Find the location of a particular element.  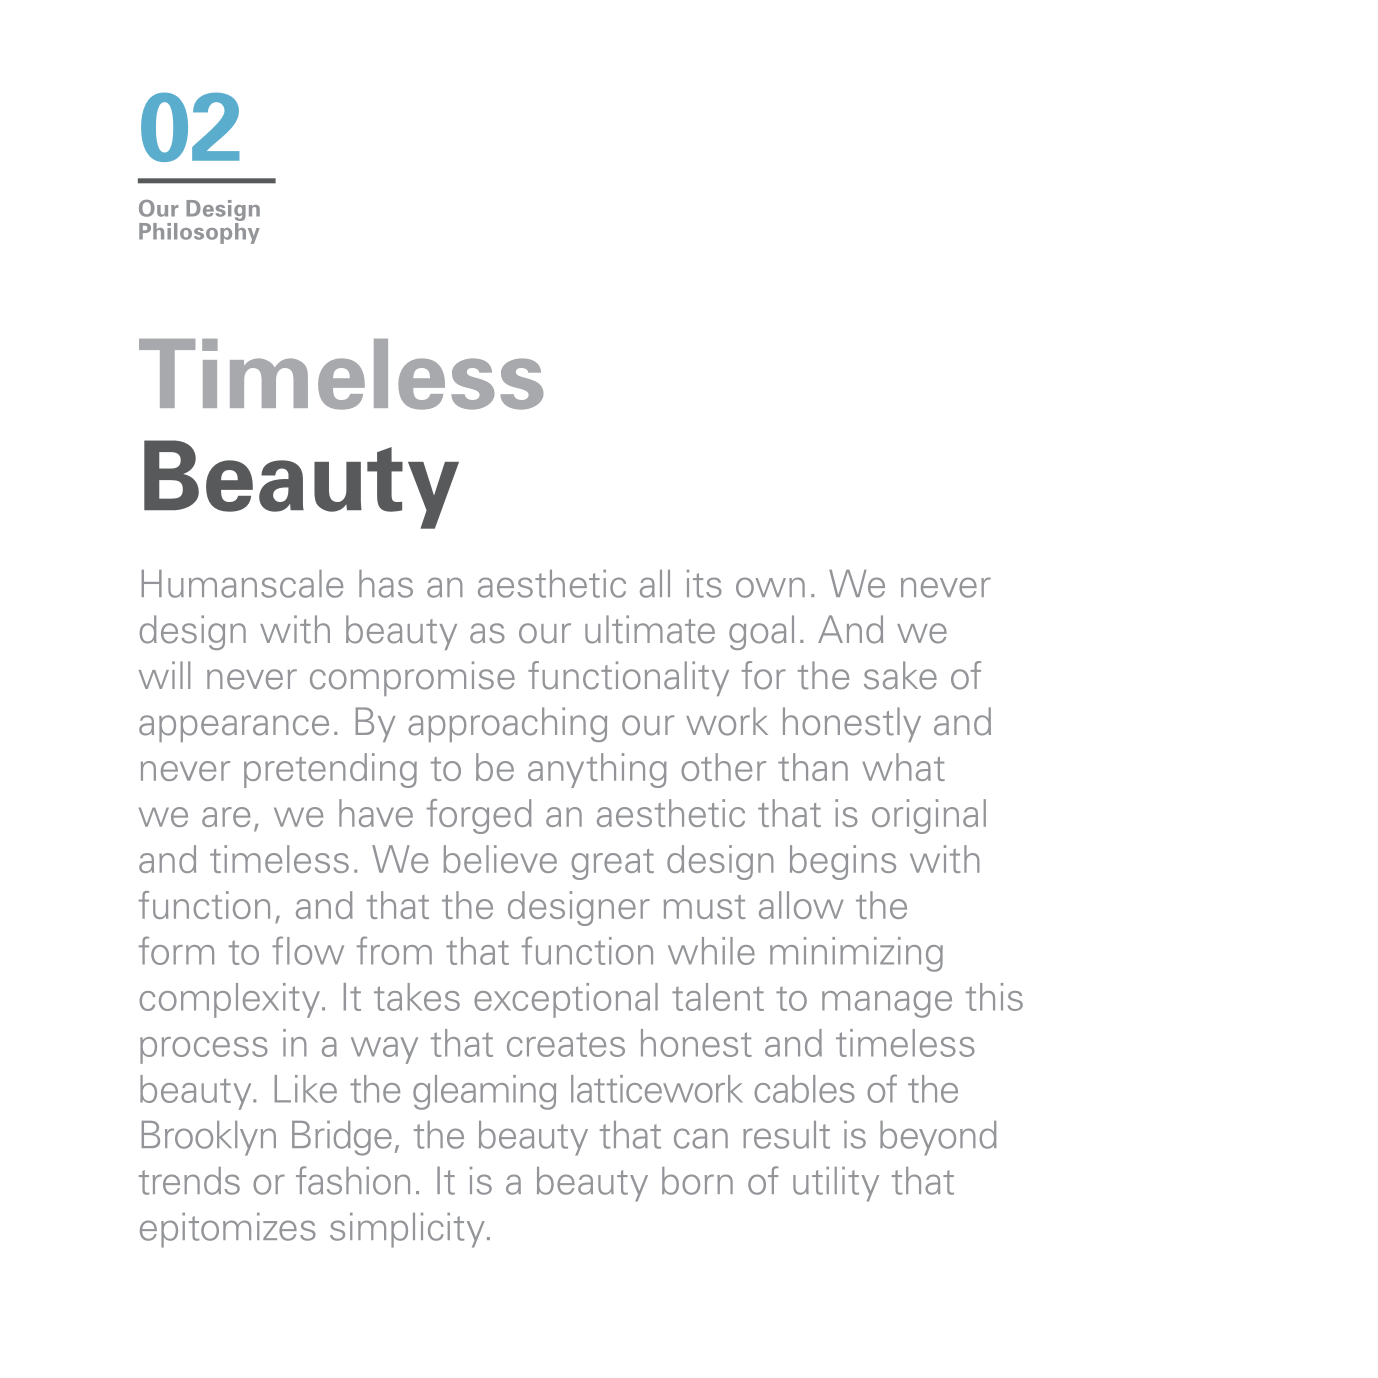

born is located at coordinates (697, 1181).
